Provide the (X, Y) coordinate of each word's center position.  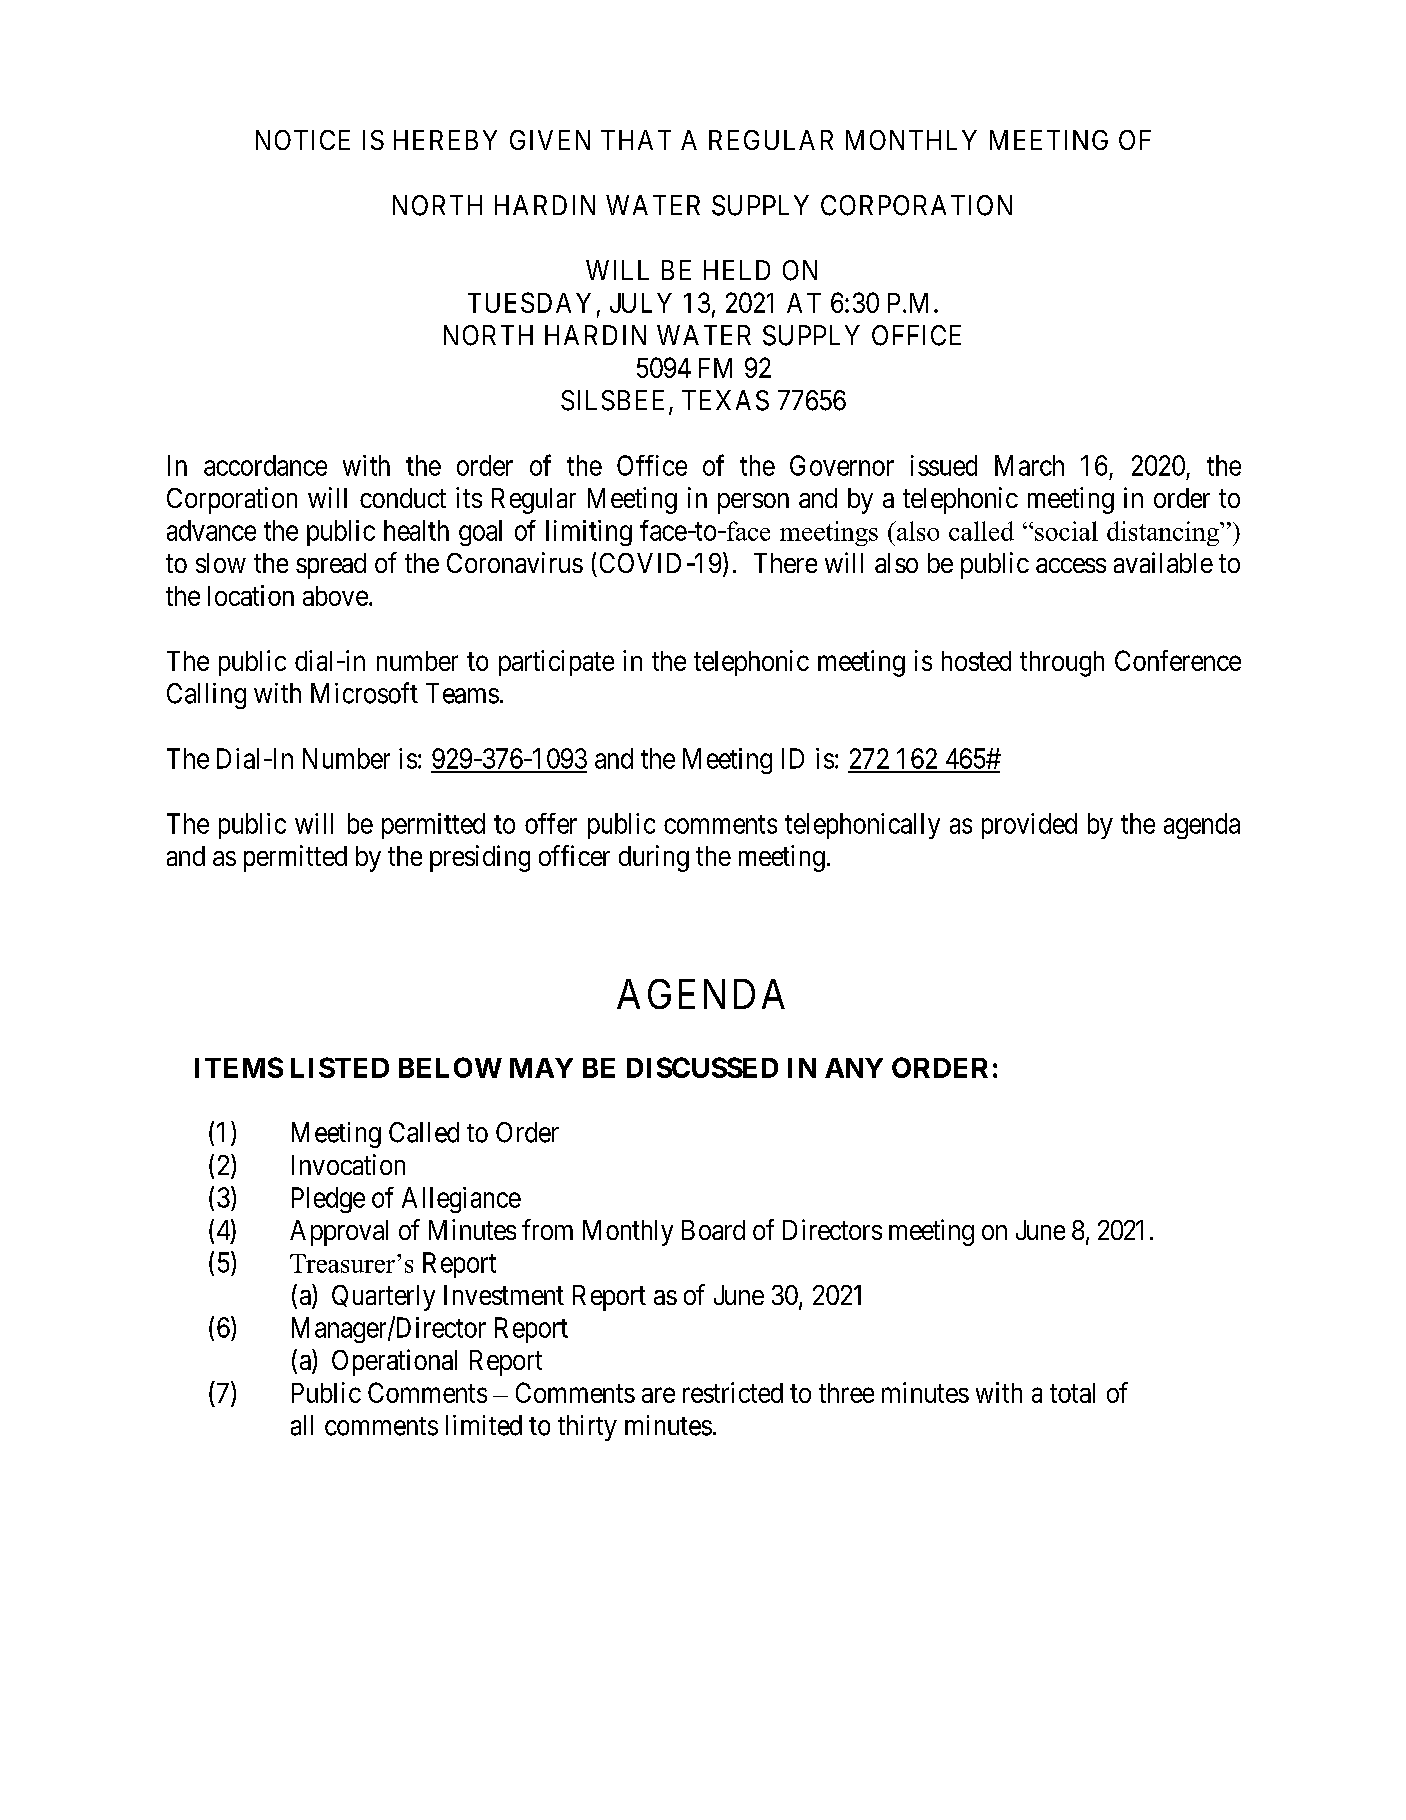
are (658, 1395)
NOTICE (303, 140)
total (1072, 1393)
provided (1029, 826)
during (654, 858)
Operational (394, 1362)
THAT (636, 140)
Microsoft (364, 693)
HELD (737, 270)
